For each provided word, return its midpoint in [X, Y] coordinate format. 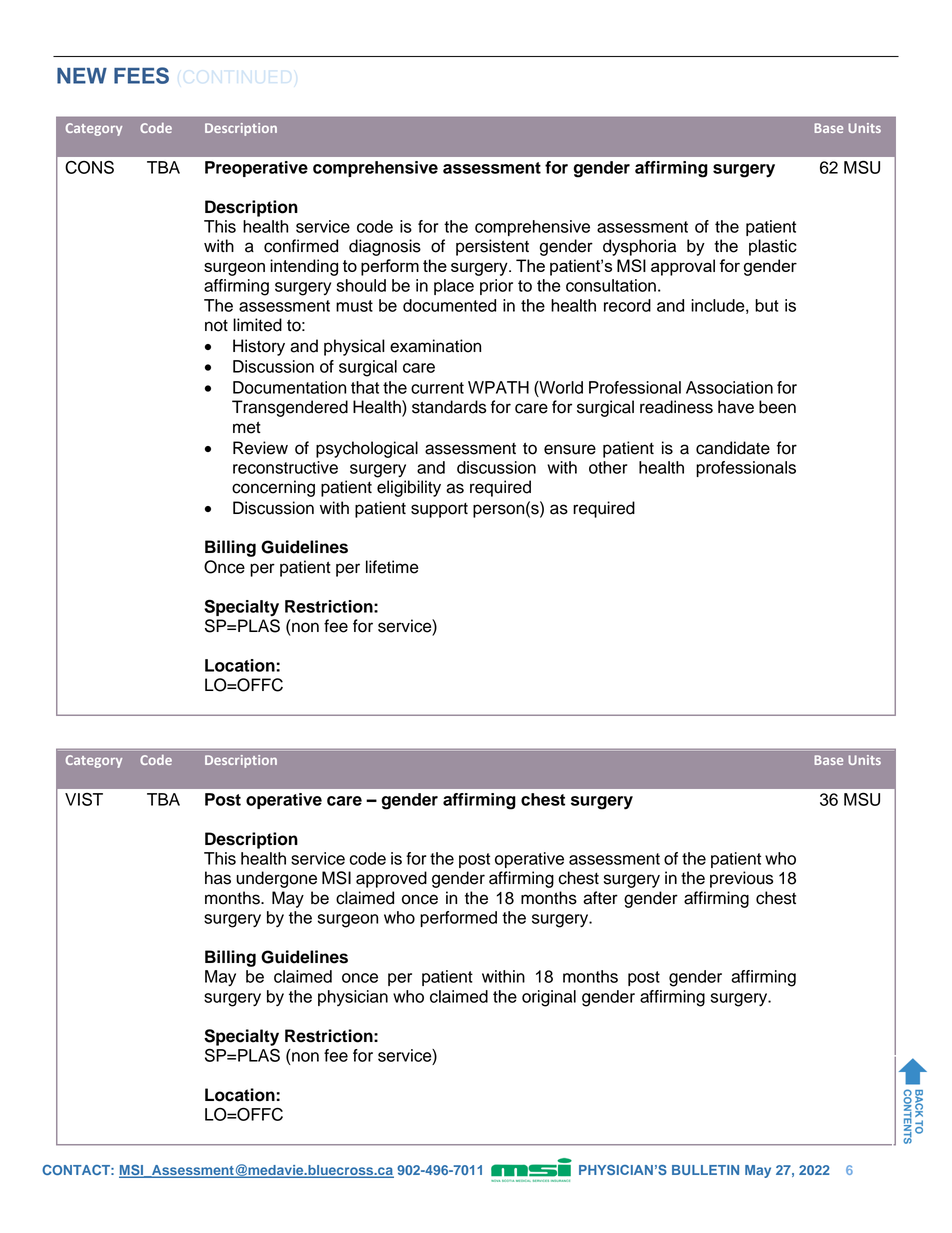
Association [729, 387]
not [216, 325]
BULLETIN [705, 1170]
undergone [276, 879]
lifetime [392, 567]
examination [435, 346]
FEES [141, 75]
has [218, 878]
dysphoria [639, 247]
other [608, 467]
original [549, 998]
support [439, 510]
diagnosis [385, 247]
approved [391, 879]
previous [741, 879]
